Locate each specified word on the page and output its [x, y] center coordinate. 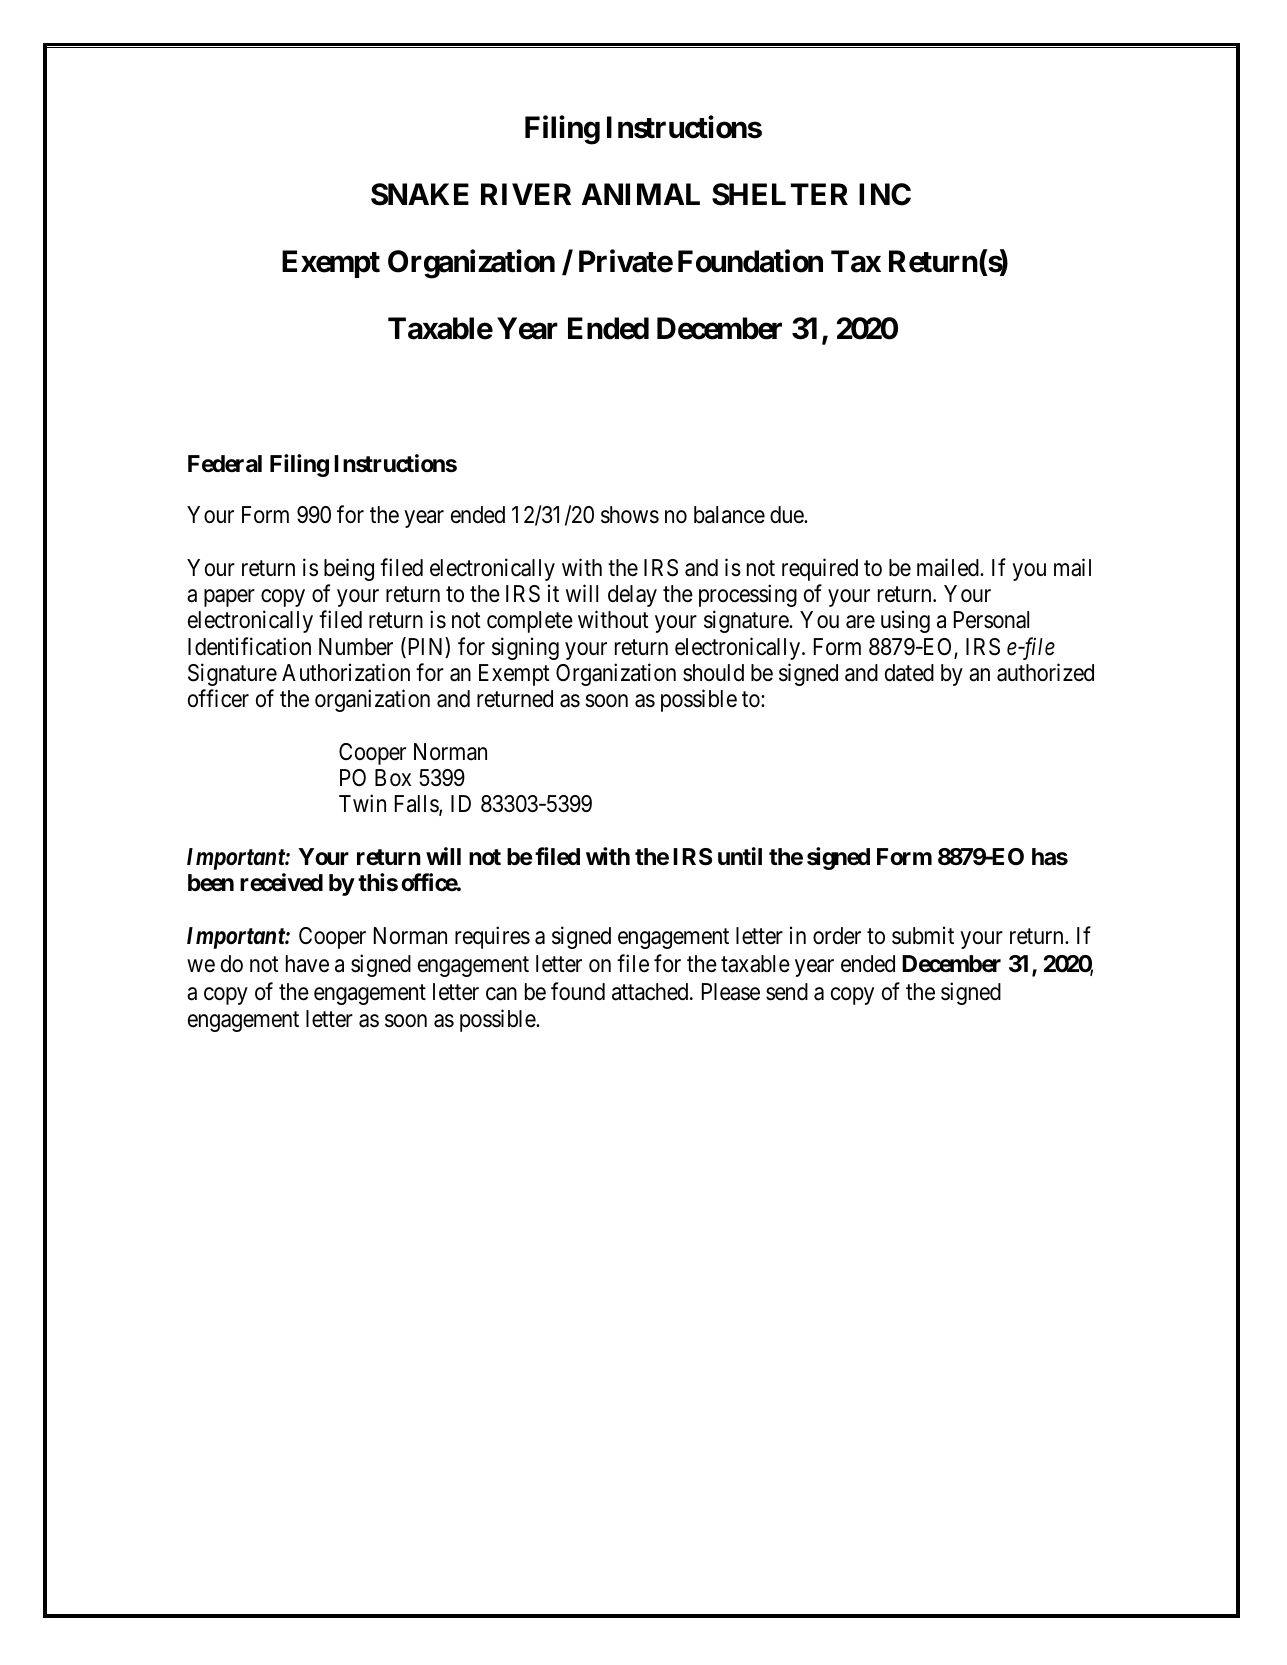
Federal [225, 464]
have [307, 964]
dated [909, 673]
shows [630, 515]
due [787, 515]
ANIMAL [641, 194]
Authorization [346, 672]
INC [885, 194]
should [713, 673]
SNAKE [420, 194]
